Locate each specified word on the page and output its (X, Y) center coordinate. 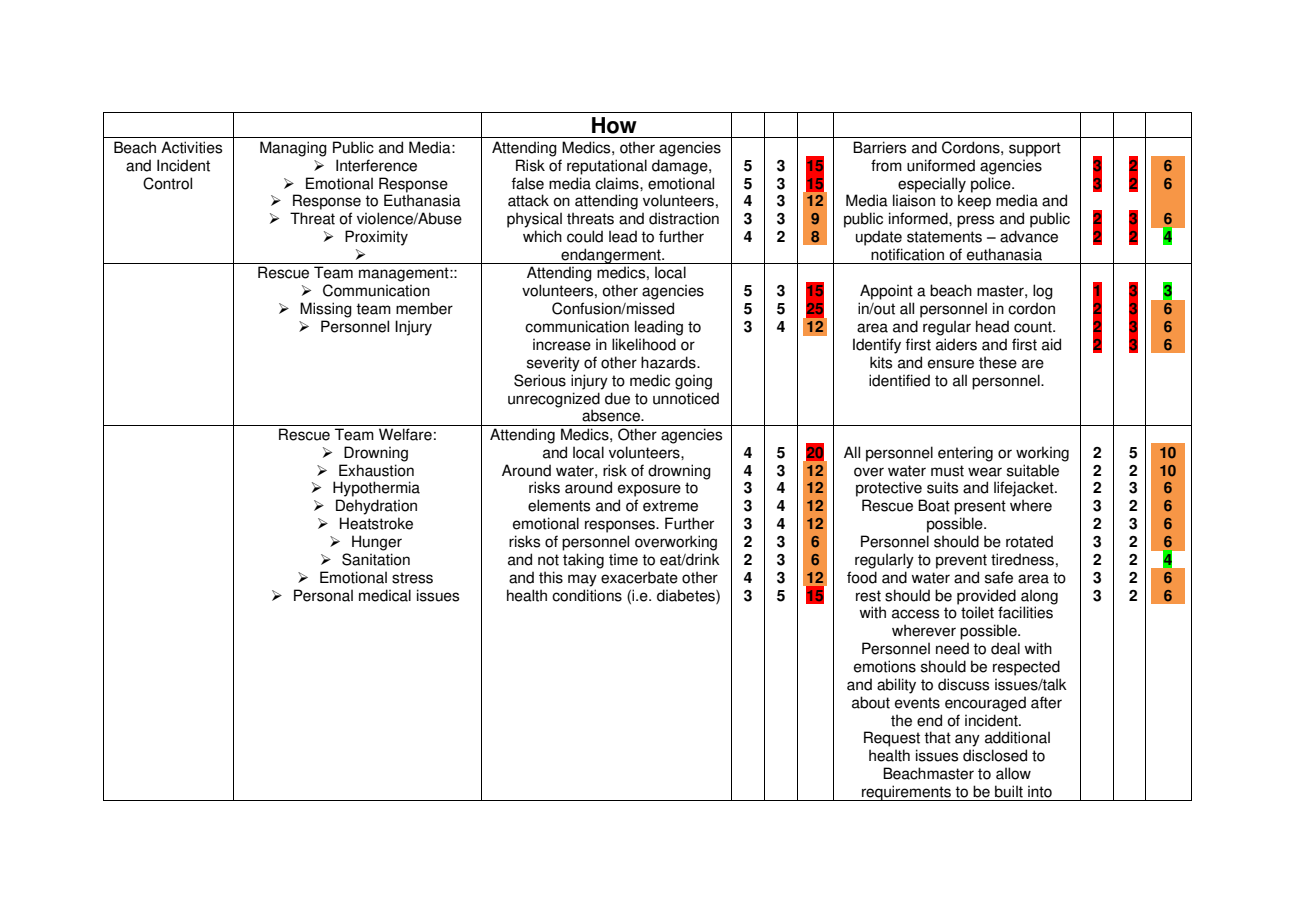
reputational (607, 167)
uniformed (941, 165)
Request (892, 739)
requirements (906, 793)
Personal (323, 595)
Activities (191, 147)
